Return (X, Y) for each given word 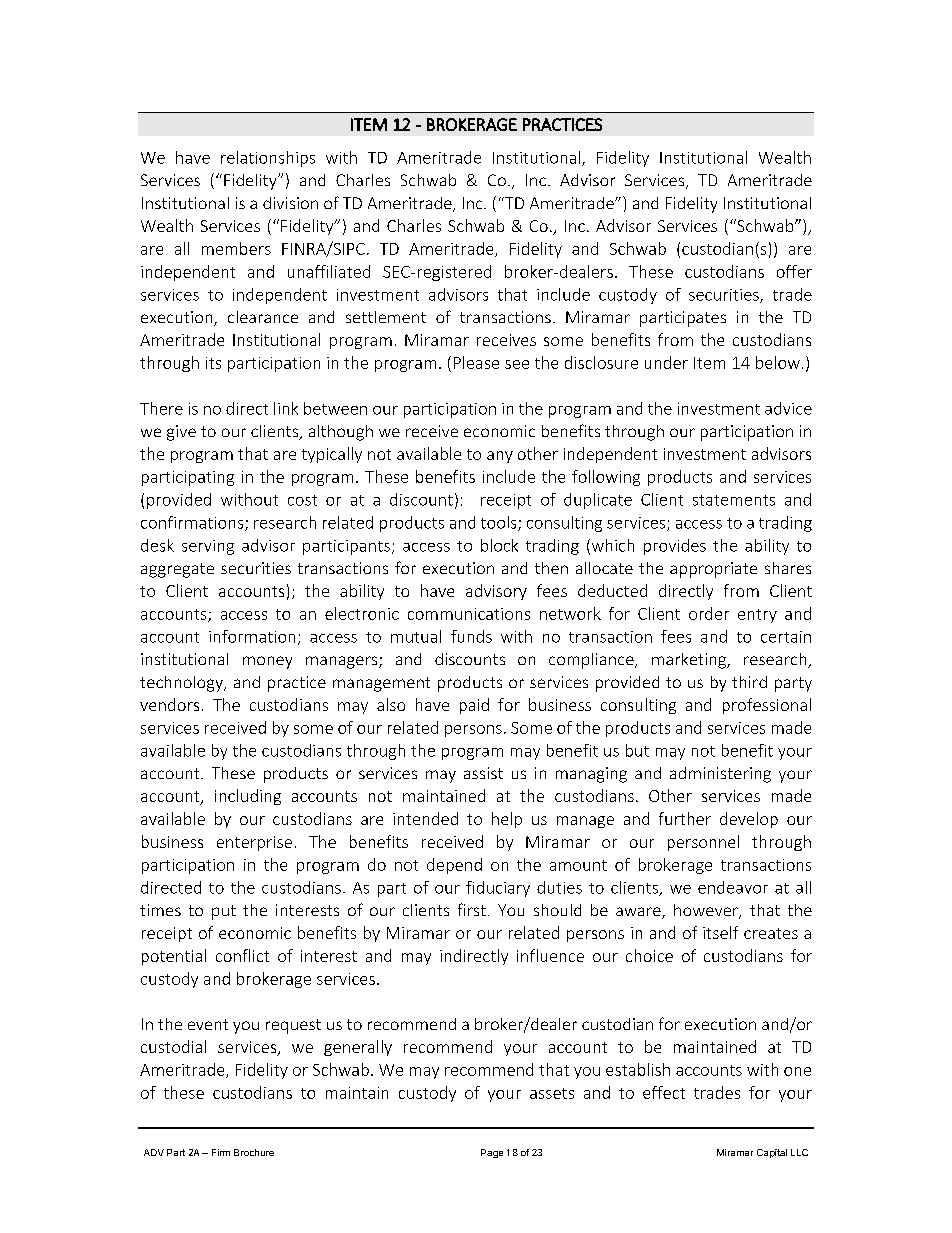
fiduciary (498, 889)
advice (788, 408)
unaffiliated (329, 271)
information (252, 636)
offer (794, 271)
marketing (690, 661)
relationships (268, 159)
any (500, 457)
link (286, 408)
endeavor (733, 887)
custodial (173, 1046)
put (224, 912)
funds (471, 636)
